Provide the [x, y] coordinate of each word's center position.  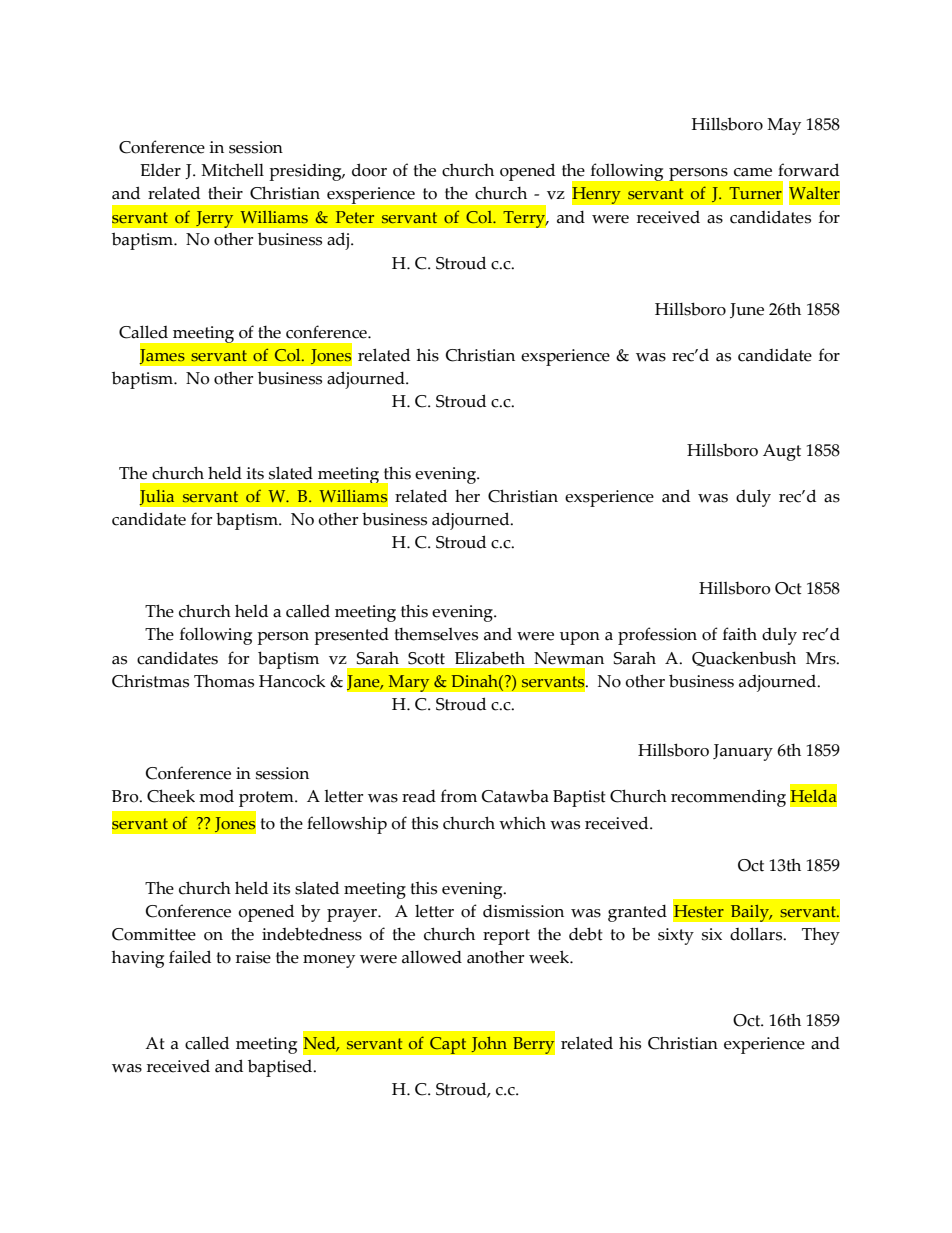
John [489, 1044]
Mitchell [232, 170]
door [369, 170]
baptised [281, 1068]
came [753, 172]
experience [764, 1045]
